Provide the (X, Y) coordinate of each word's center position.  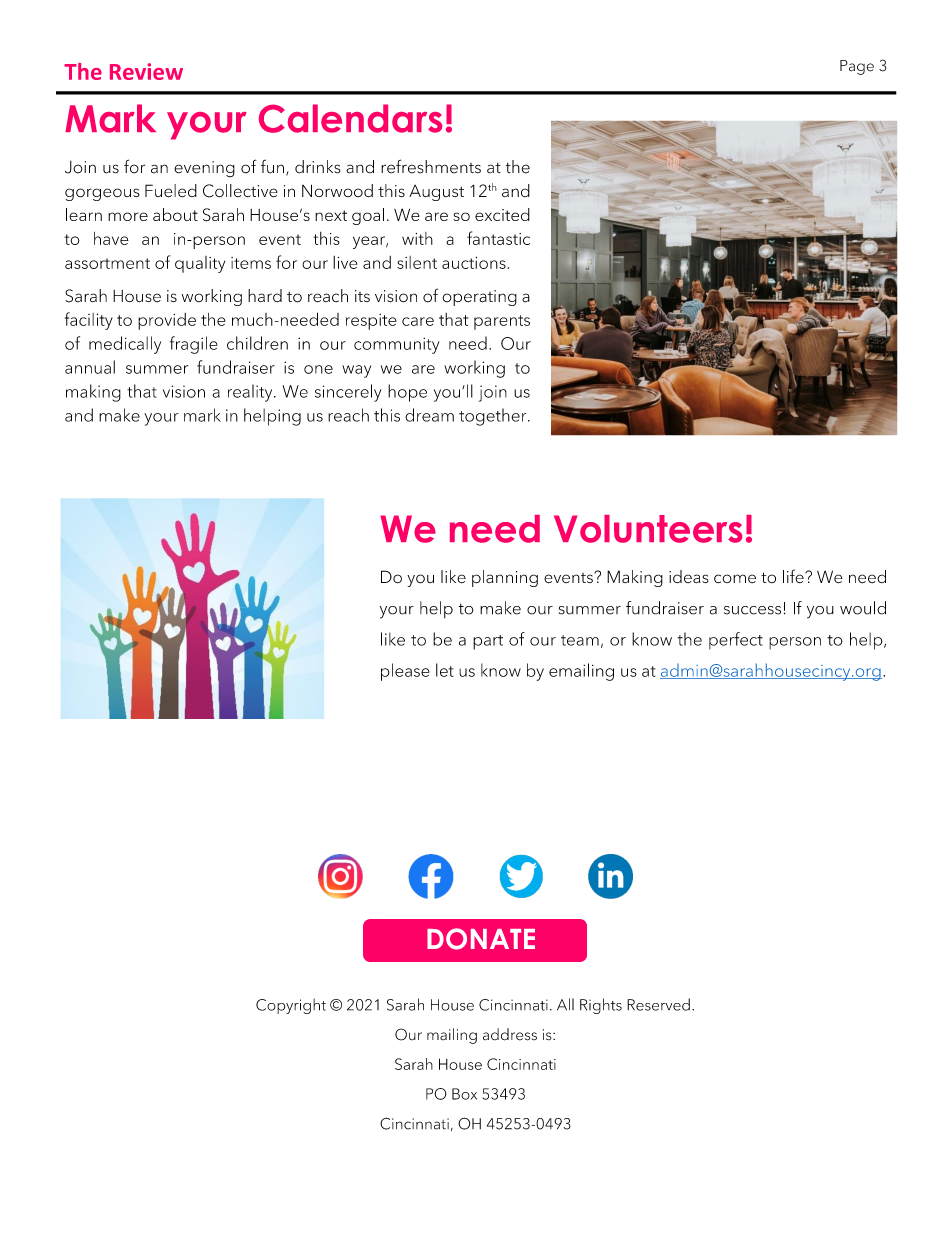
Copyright (291, 1006)
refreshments (431, 166)
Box (464, 1094)
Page (857, 67)
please (405, 672)
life (794, 576)
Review (146, 71)
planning (505, 578)
